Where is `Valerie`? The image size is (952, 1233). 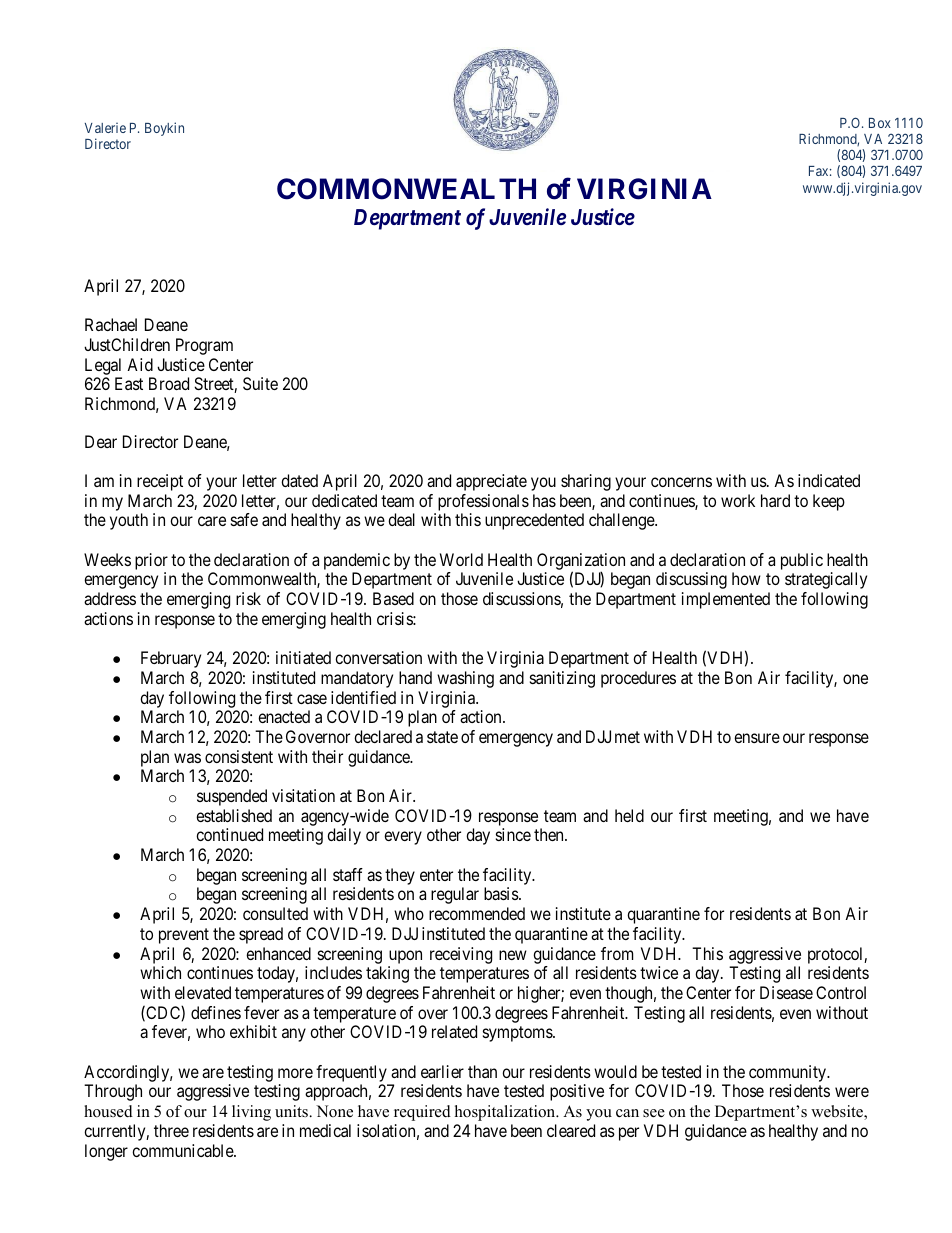
Valerie is located at coordinates (105, 128).
